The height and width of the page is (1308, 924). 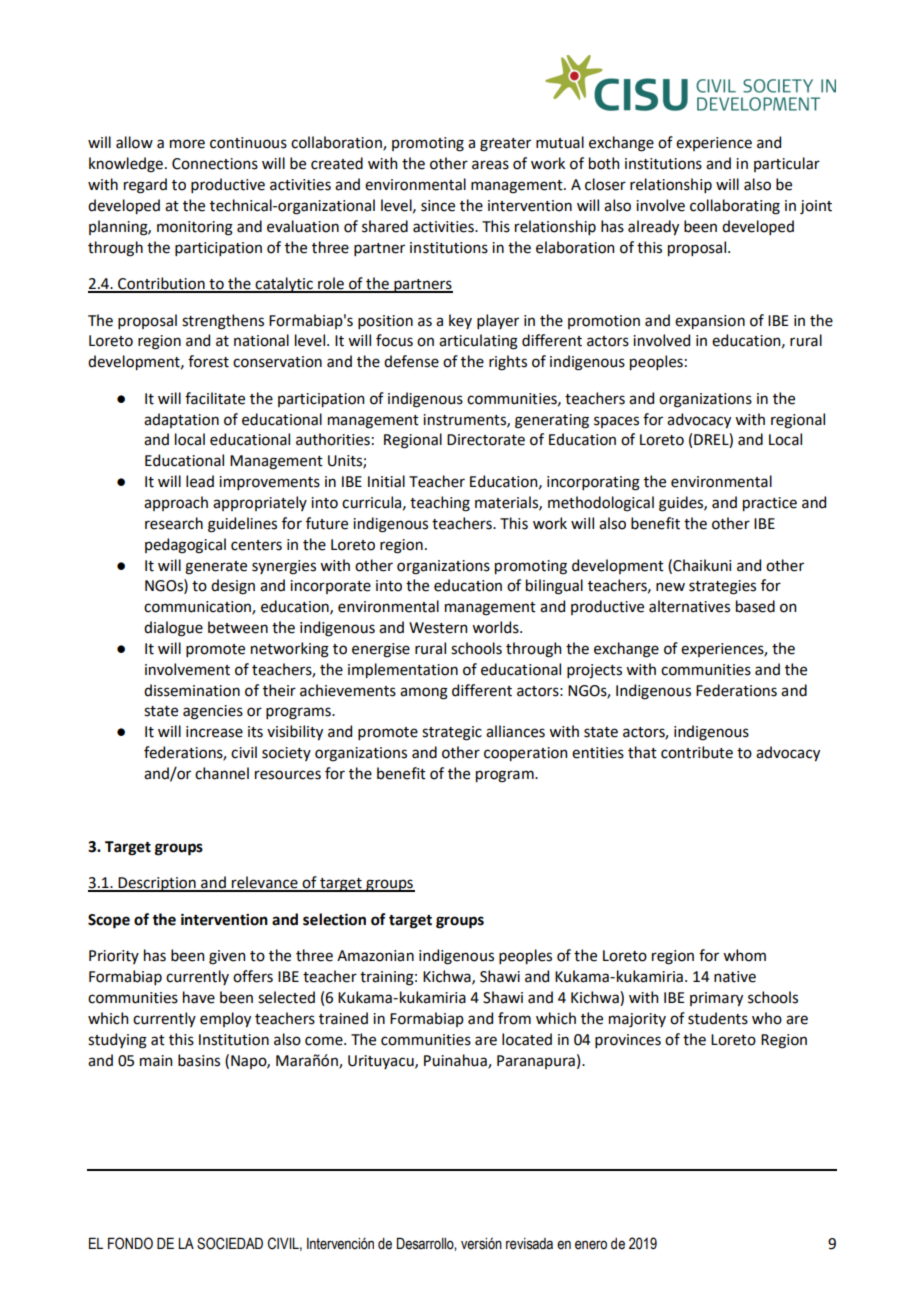 I want to click on whom, so click(x=744, y=955).
